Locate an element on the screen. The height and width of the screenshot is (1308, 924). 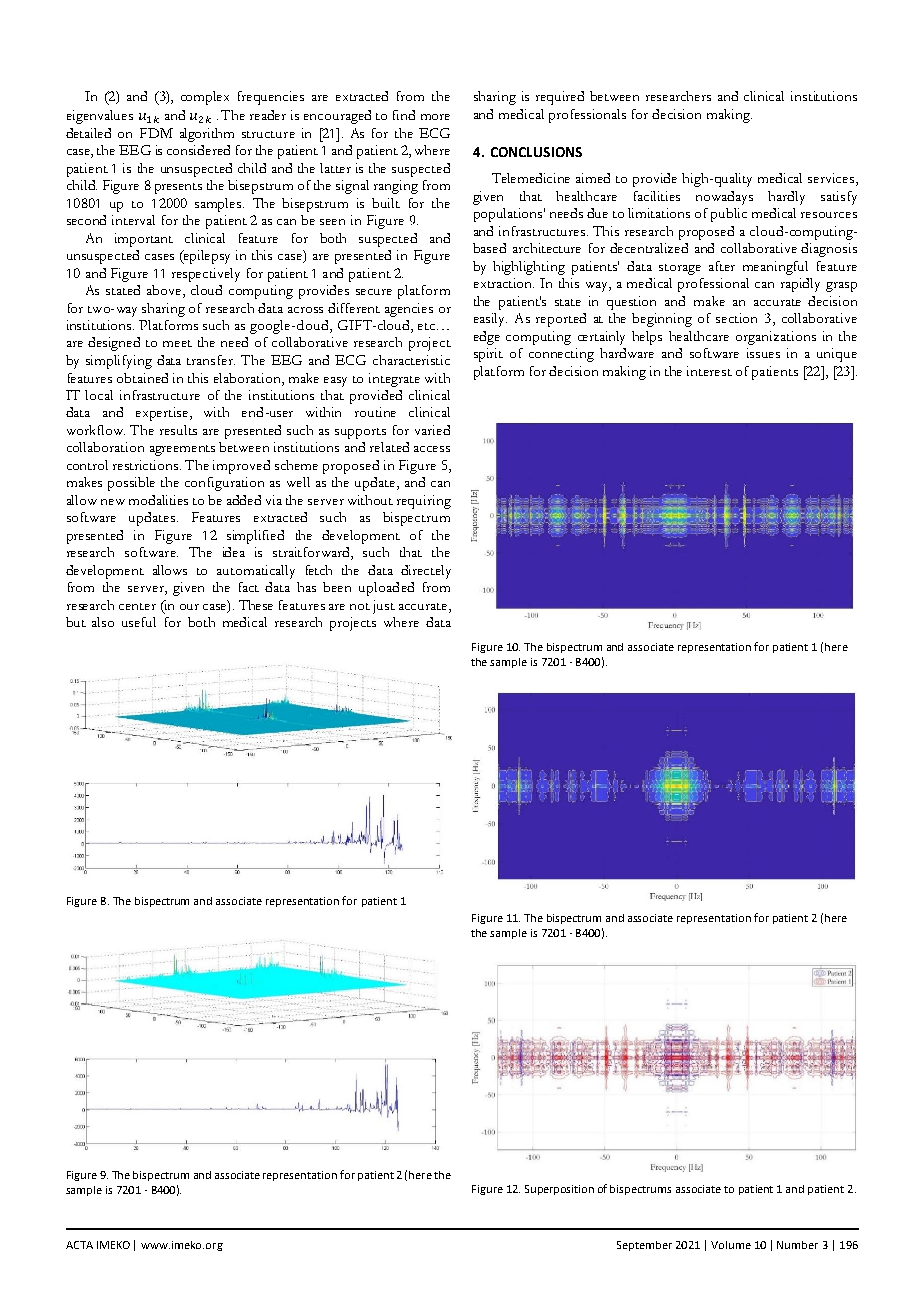
ACTA is located at coordinates (79, 1245).
